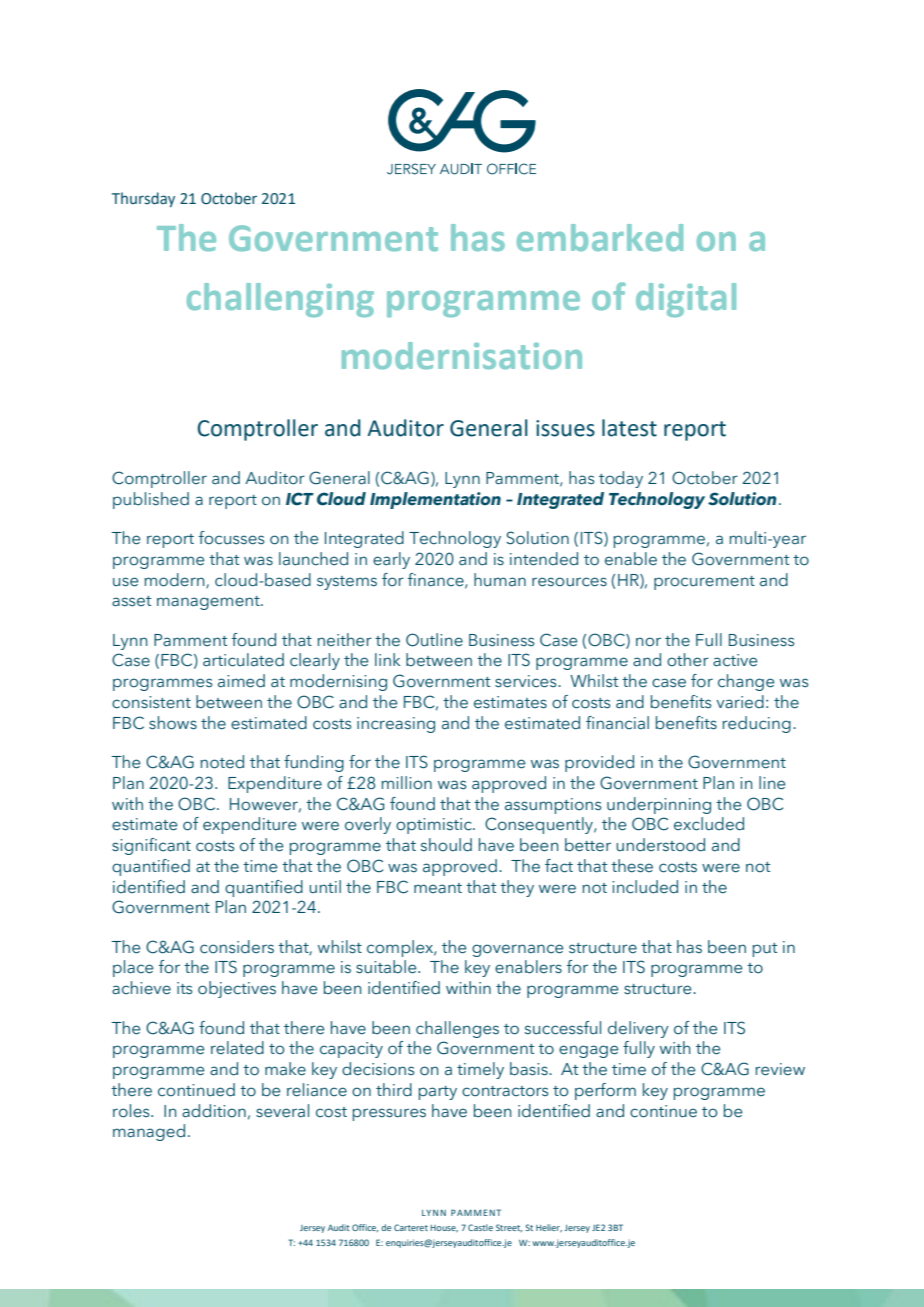  Describe the element at coordinates (686, 300) in the image. I see `digital` at that location.
